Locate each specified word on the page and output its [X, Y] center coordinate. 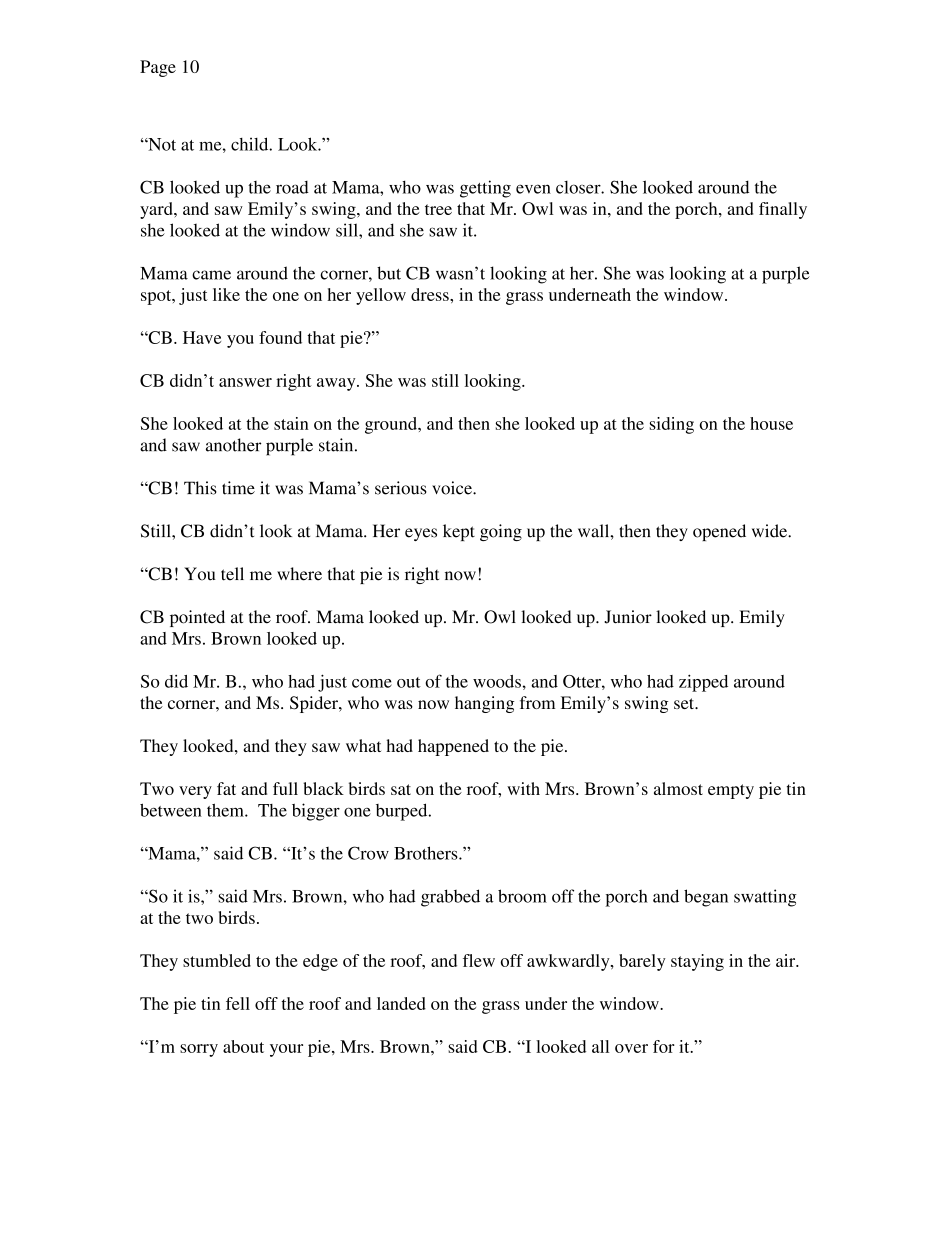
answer [245, 382]
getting [485, 189]
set [685, 703]
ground [392, 425]
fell [238, 1003]
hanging [484, 704]
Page [158, 68]
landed [401, 1003]
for [664, 1046]
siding [672, 425]
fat [226, 788]
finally [783, 210]
